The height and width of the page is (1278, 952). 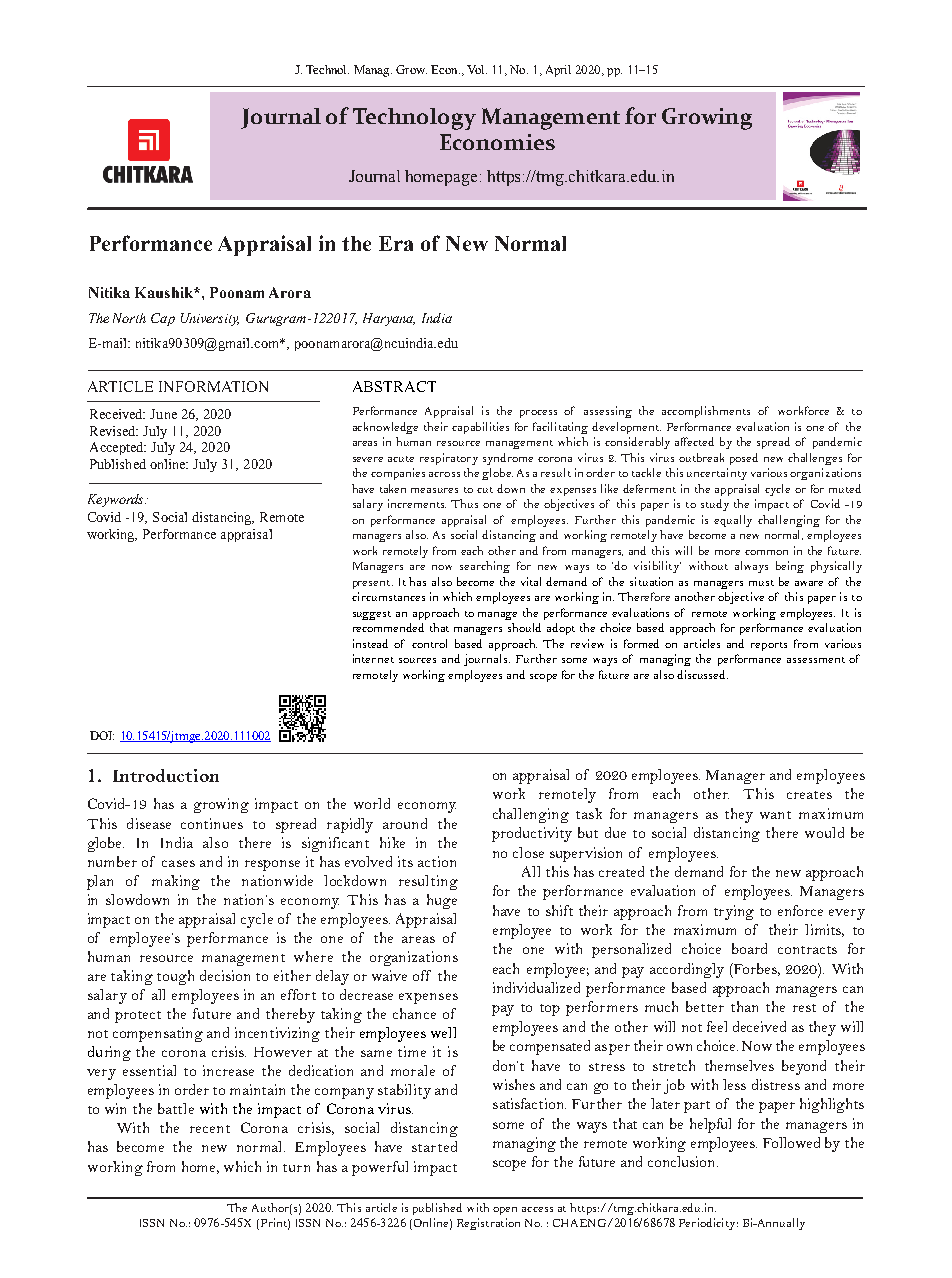 What do you see at coordinates (791, 1142) in the page?
I see `Followed` at bounding box center [791, 1142].
